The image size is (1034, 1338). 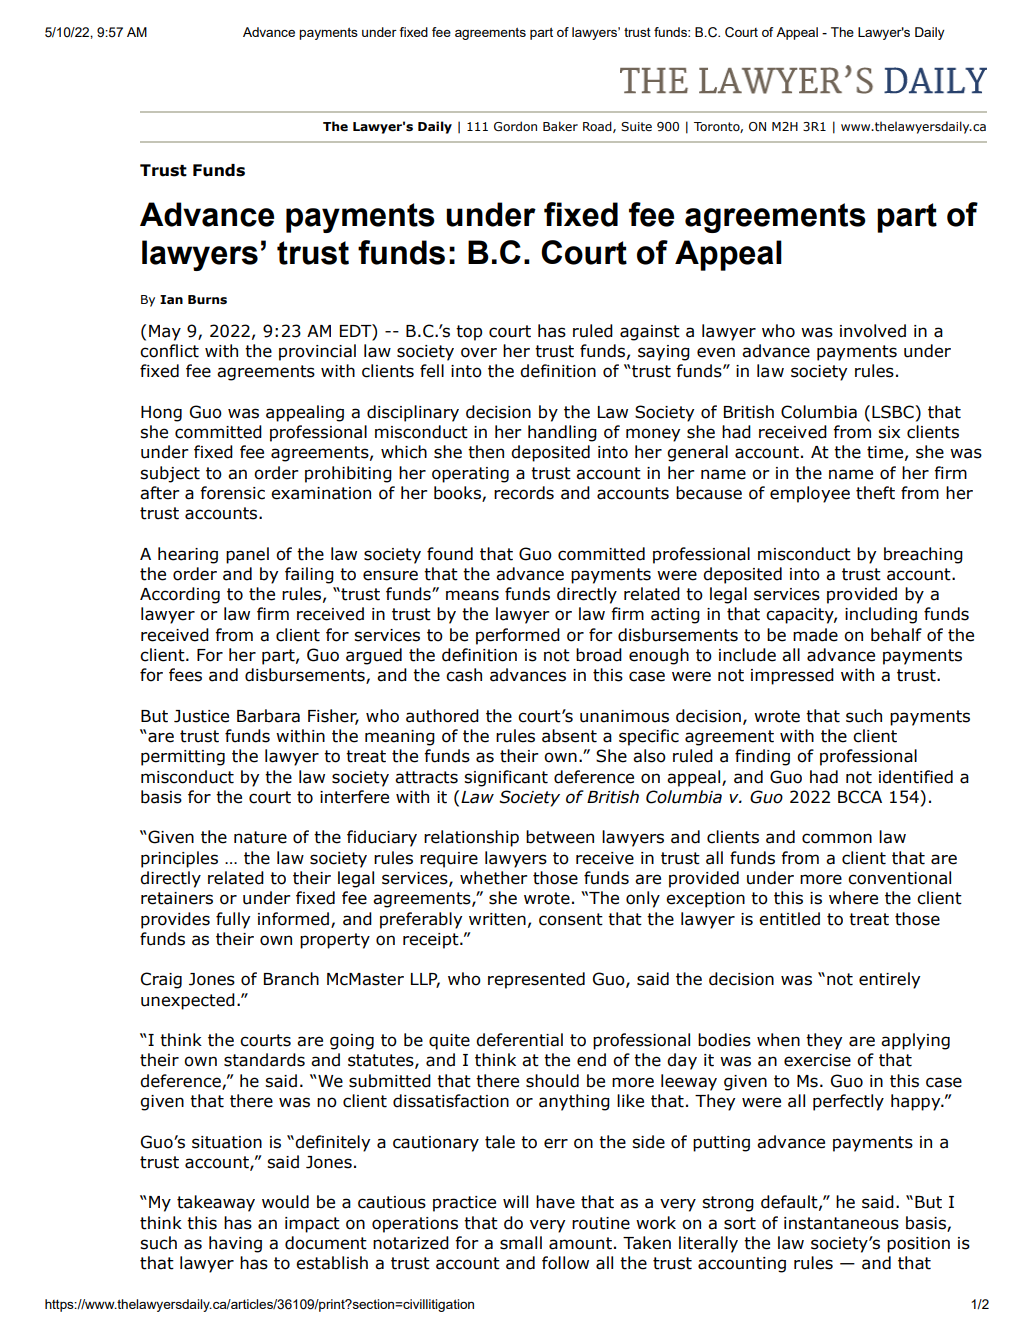 What do you see at coordinates (521, 1243) in the screenshot?
I see `small` at bounding box center [521, 1243].
